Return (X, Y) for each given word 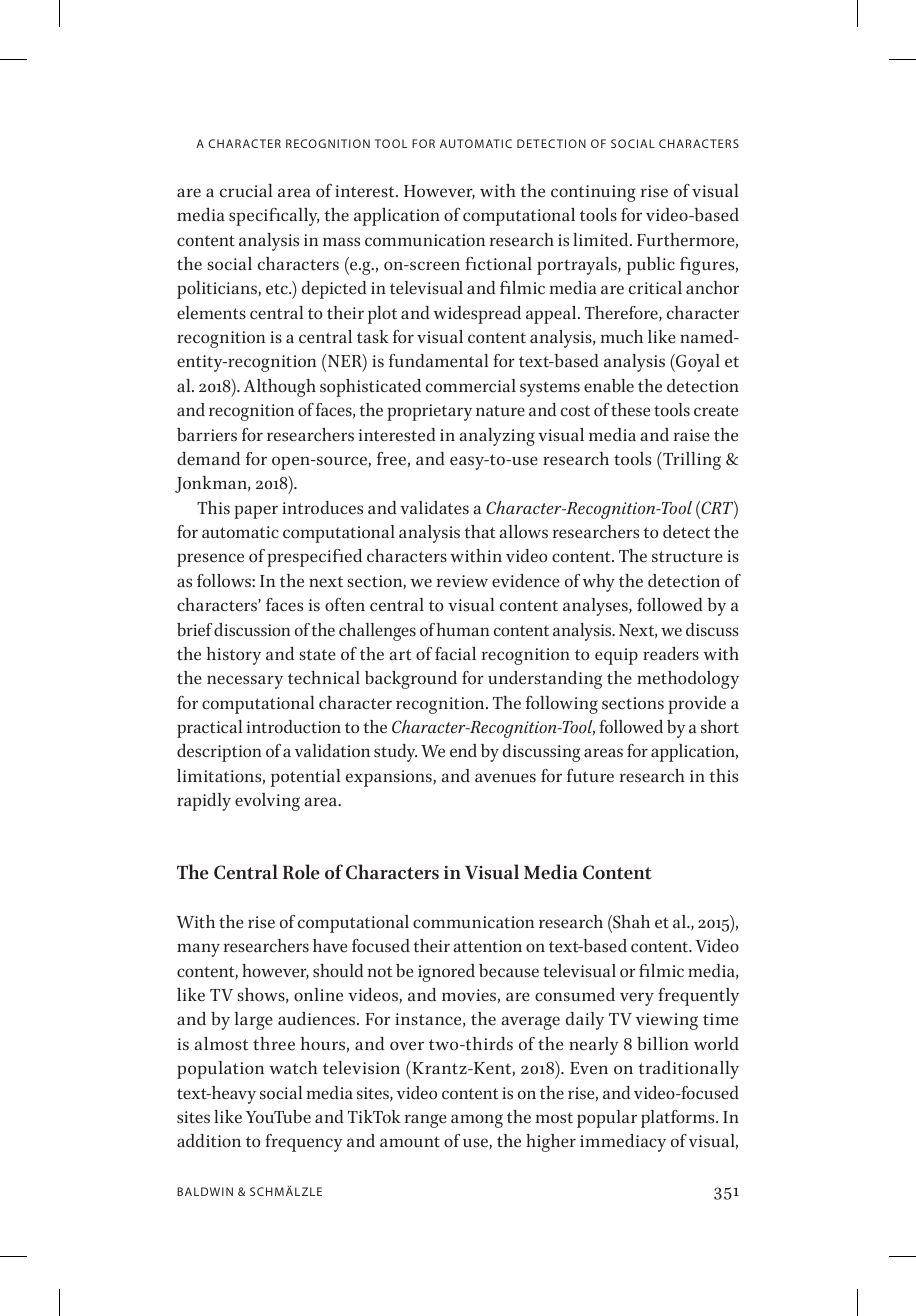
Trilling (691, 461)
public (651, 266)
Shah (630, 922)
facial (455, 654)
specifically (274, 217)
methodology (688, 680)
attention (487, 946)
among (477, 1121)
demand (208, 459)
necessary (245, 682)
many (198, 950)
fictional (498, 264)
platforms (679, 1119)
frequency (304, 1143)
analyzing (497, 437)
